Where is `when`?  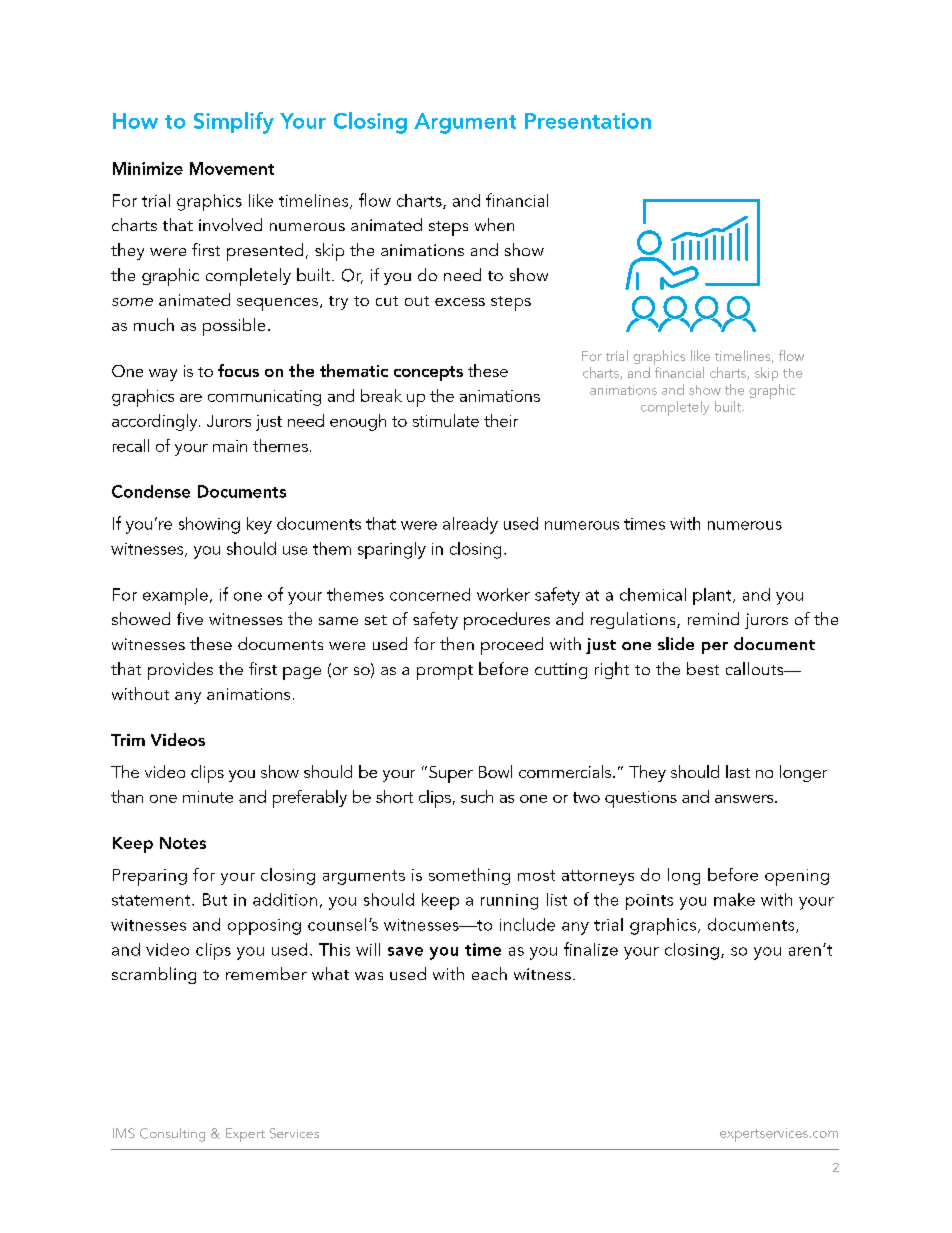 when is located at coordinates (494, 224).
